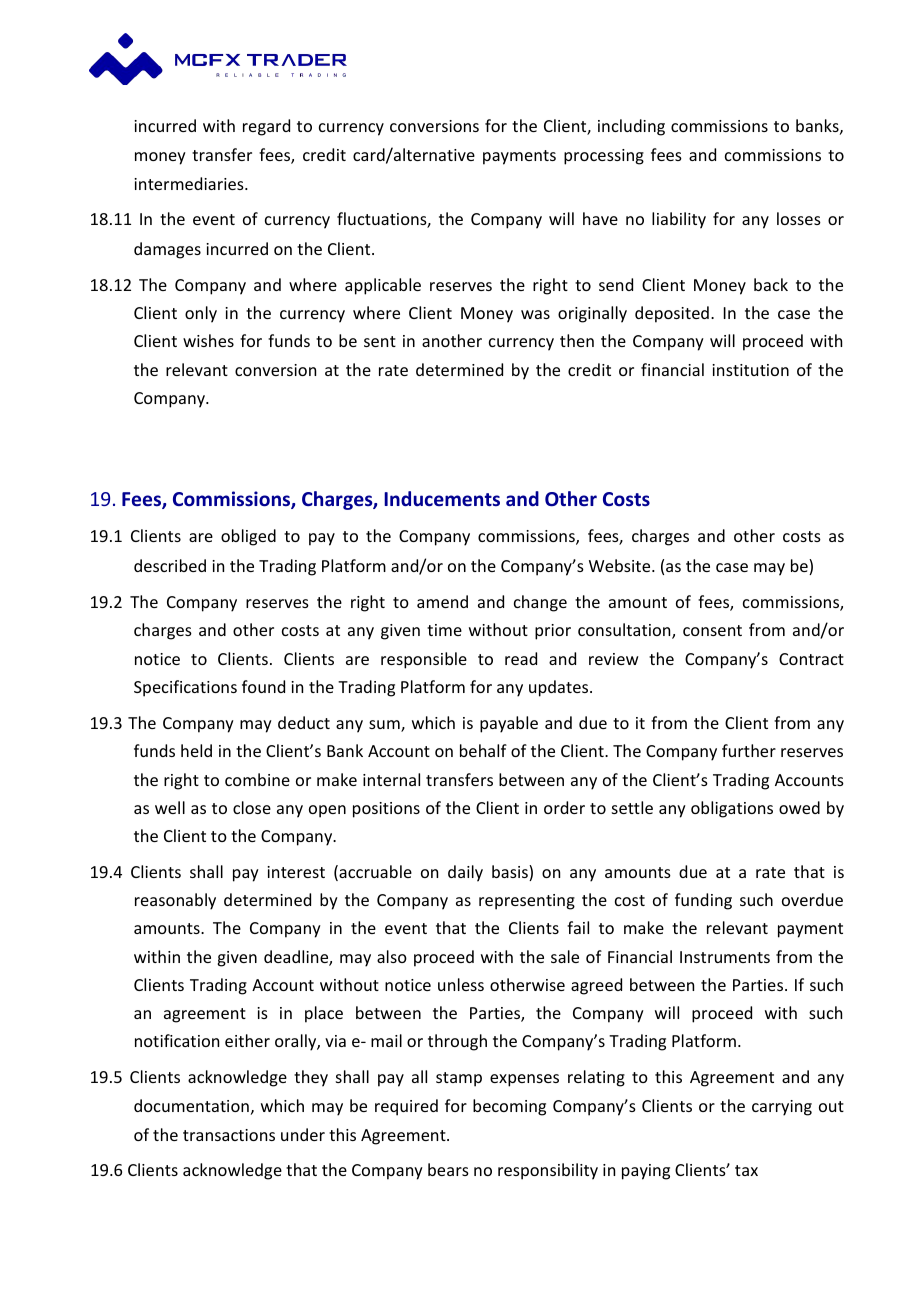 The height and width of the screenshot is (1308, 924). What do you see at coordinates (266, 127) in the screenshot?
I see `regard` at bounding box center [266, 127].
